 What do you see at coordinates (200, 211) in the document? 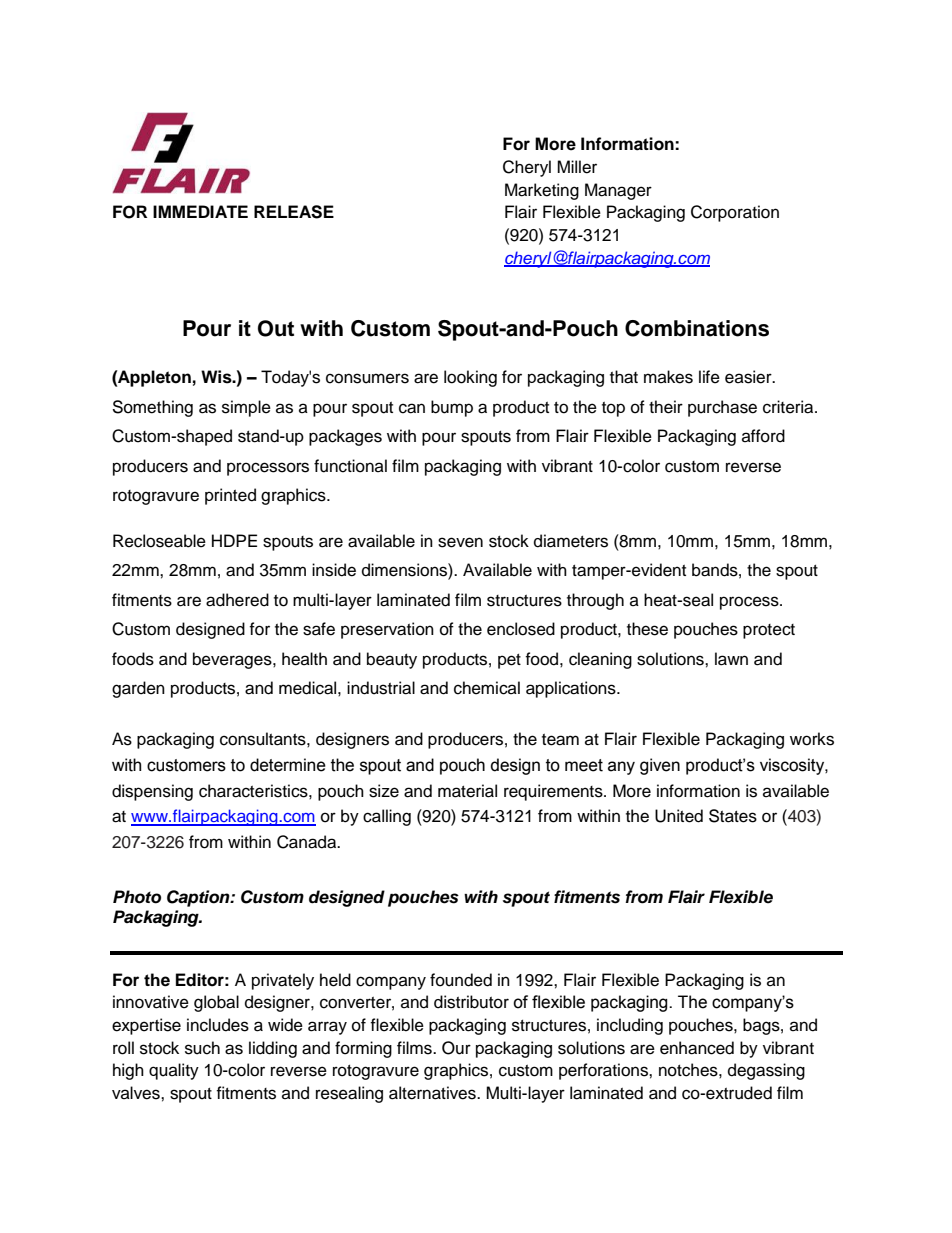
I see `IMMEDIATE` at bounding box center [200, 211].
